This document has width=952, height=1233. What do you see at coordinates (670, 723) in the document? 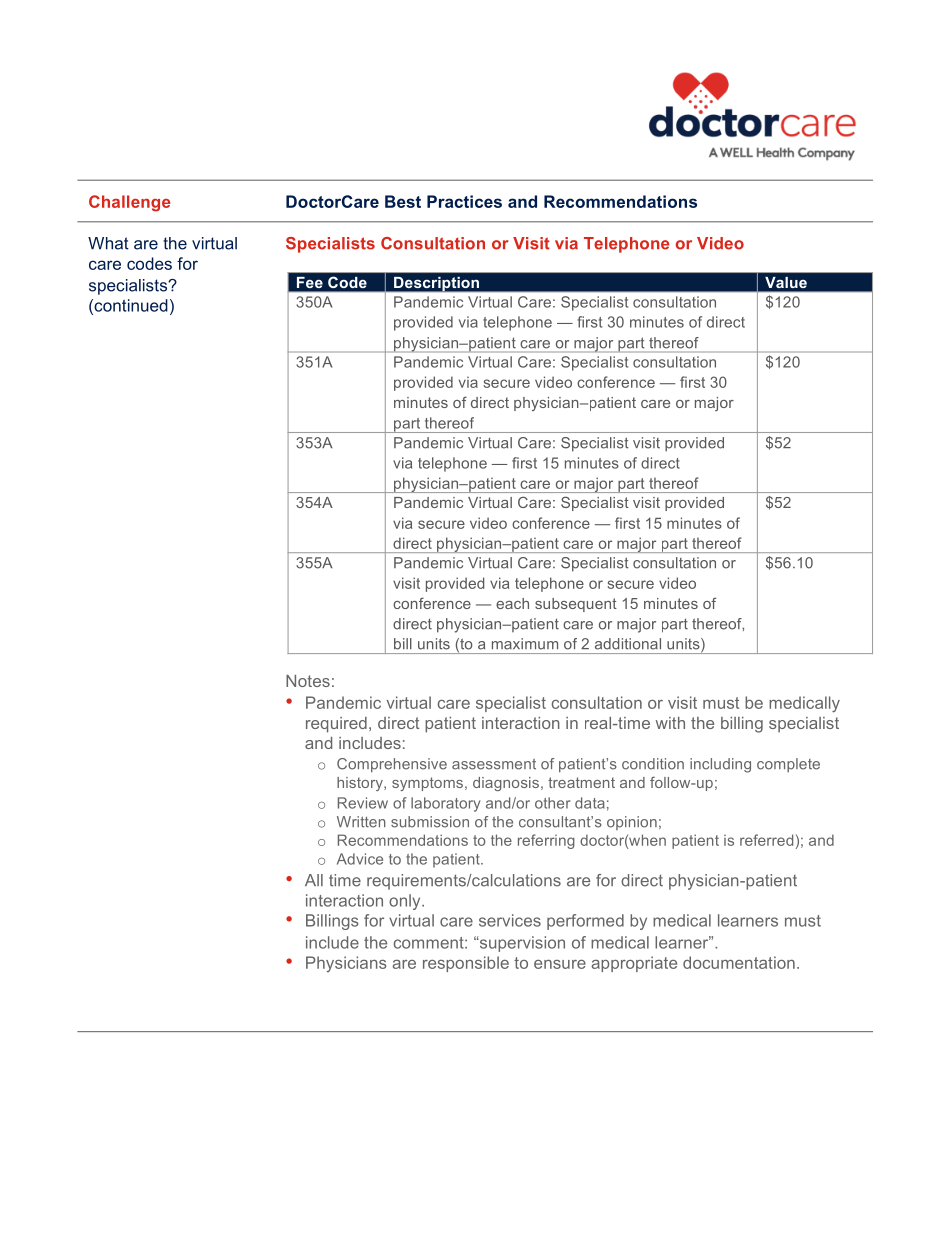
I see `with` at bounding box center [670, 723].
